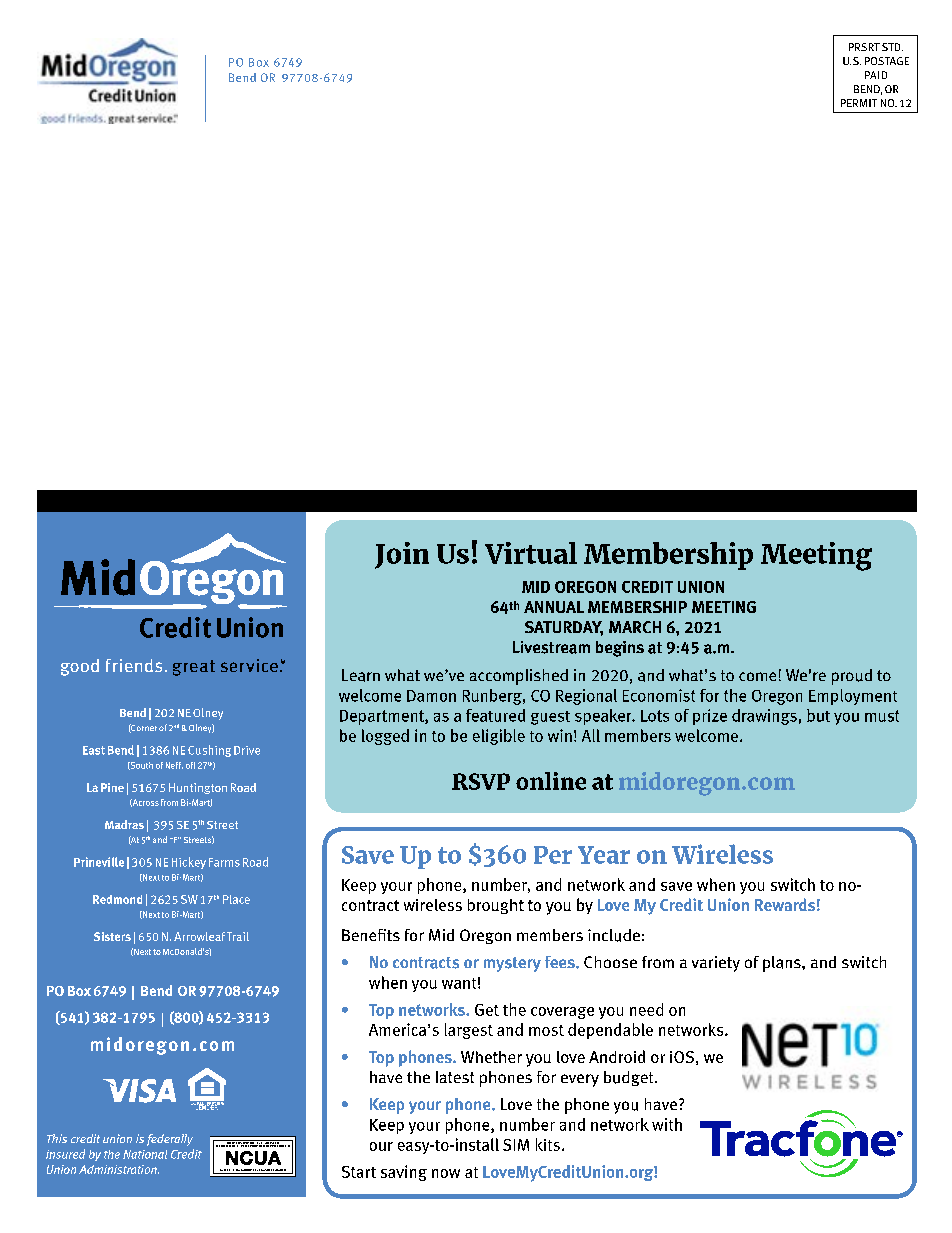 The image size is (952, 1233). What do you see at coordinates (667, 1124) in the document?
I see `with` at bounding box center [667, 1124].
